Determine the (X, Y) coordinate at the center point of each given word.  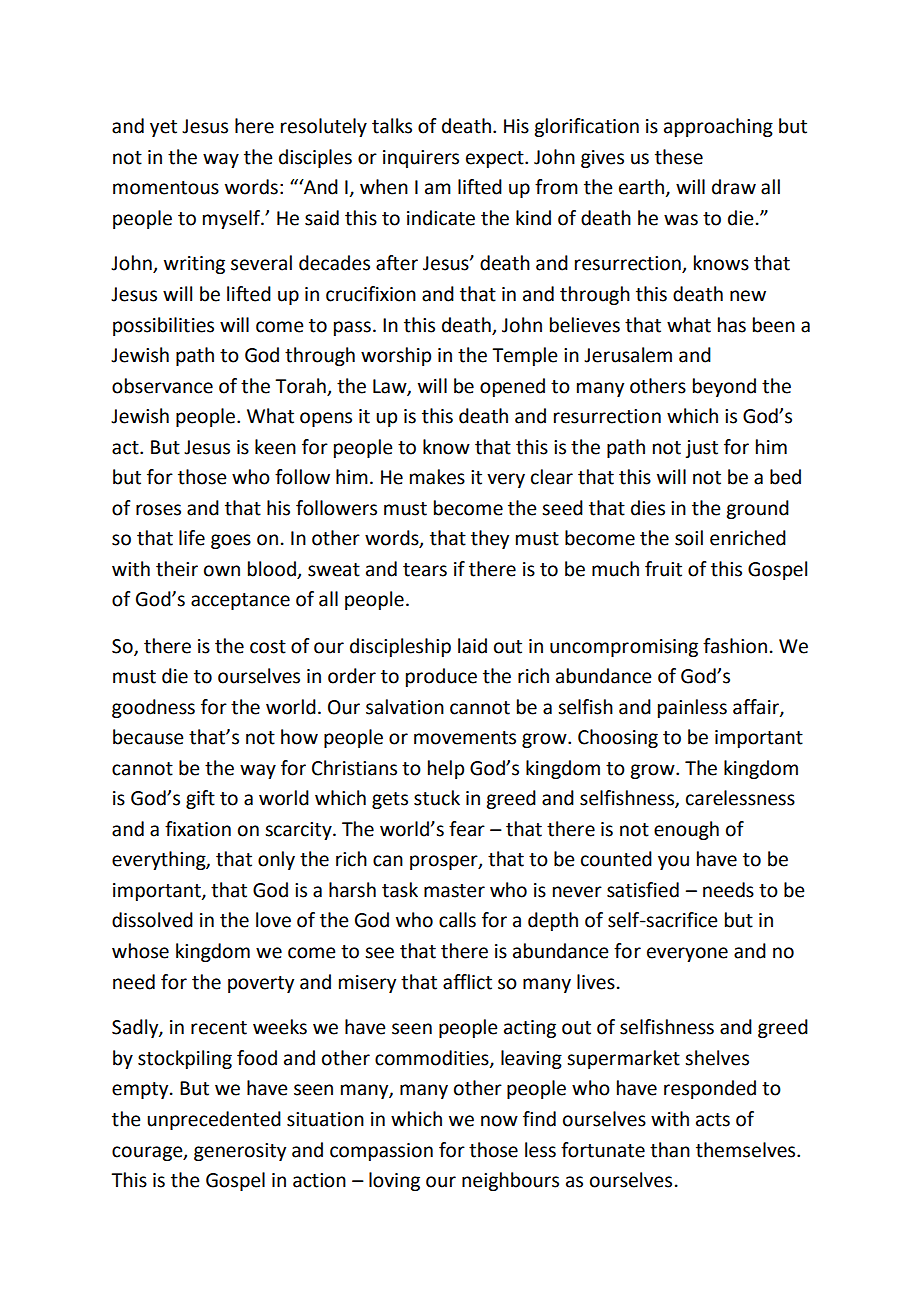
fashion (735, 646)
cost (268, 647)
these (679, 157)
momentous (166, 188)
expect (496, 159)
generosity (240, 1152)
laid (472, 646)
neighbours (510, 1181)
